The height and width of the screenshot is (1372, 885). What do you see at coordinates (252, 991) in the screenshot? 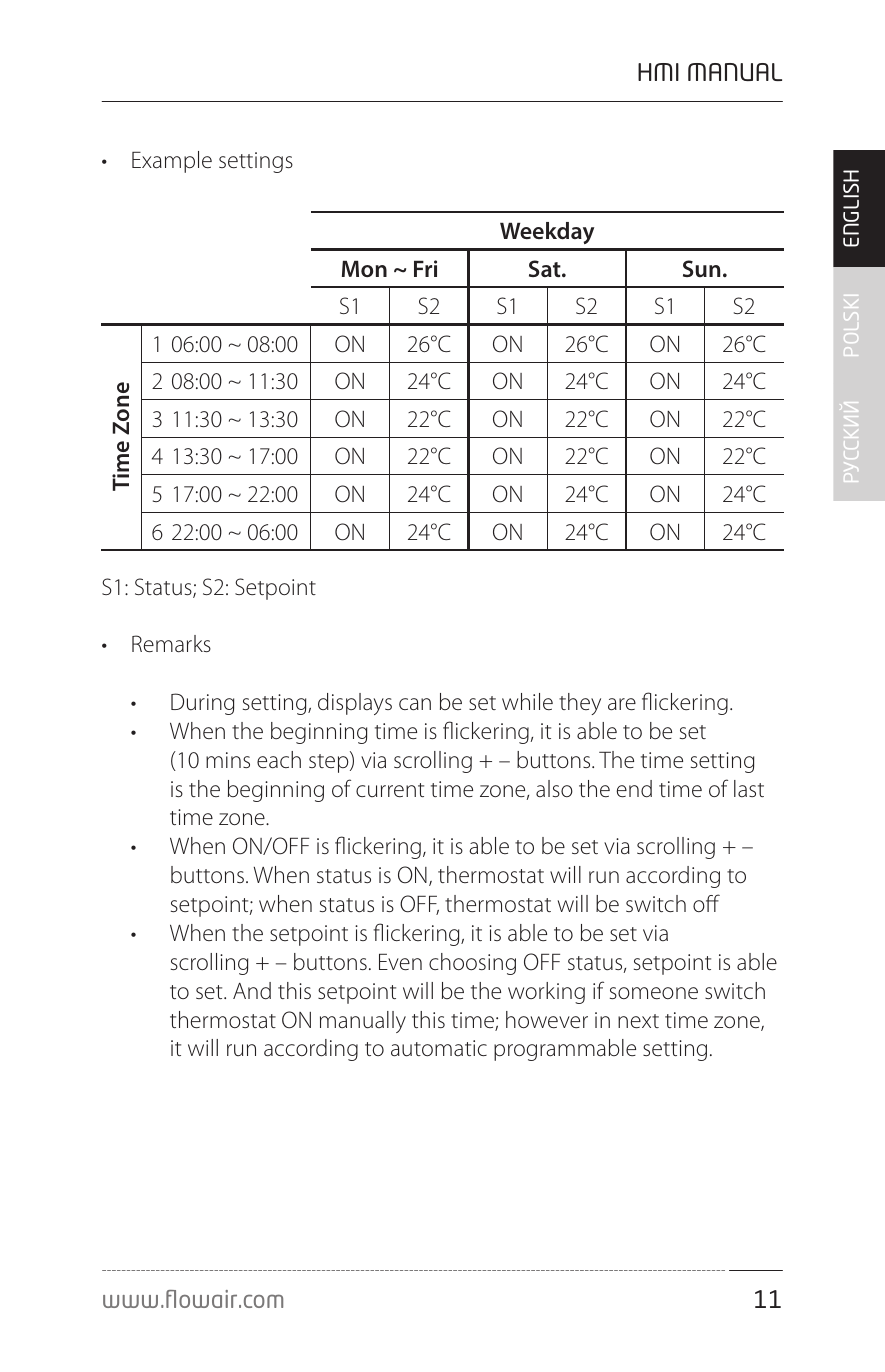
I see `And` at bounding box center [252, 991].
